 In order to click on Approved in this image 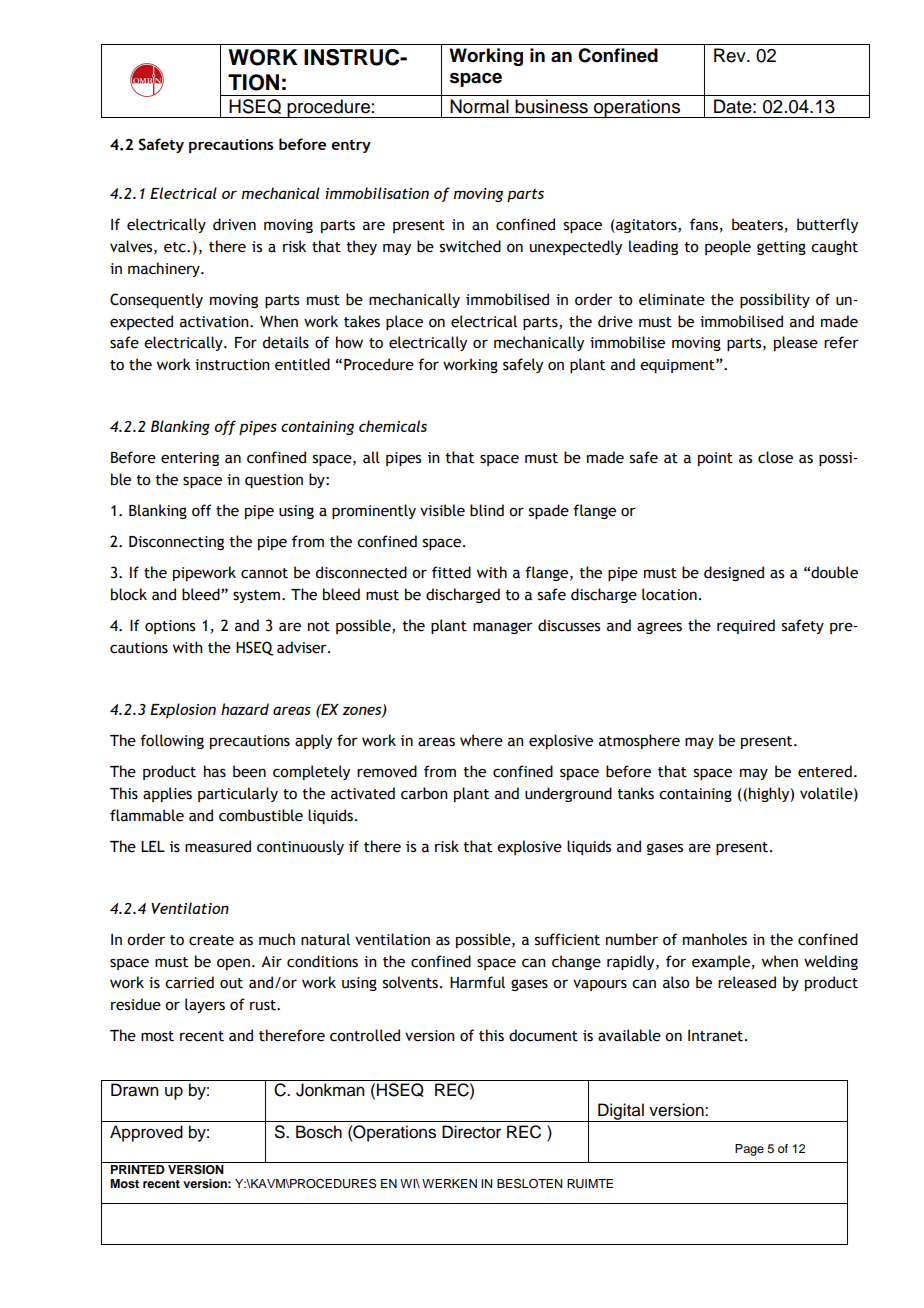, I will do `click(146, 1133)`.
